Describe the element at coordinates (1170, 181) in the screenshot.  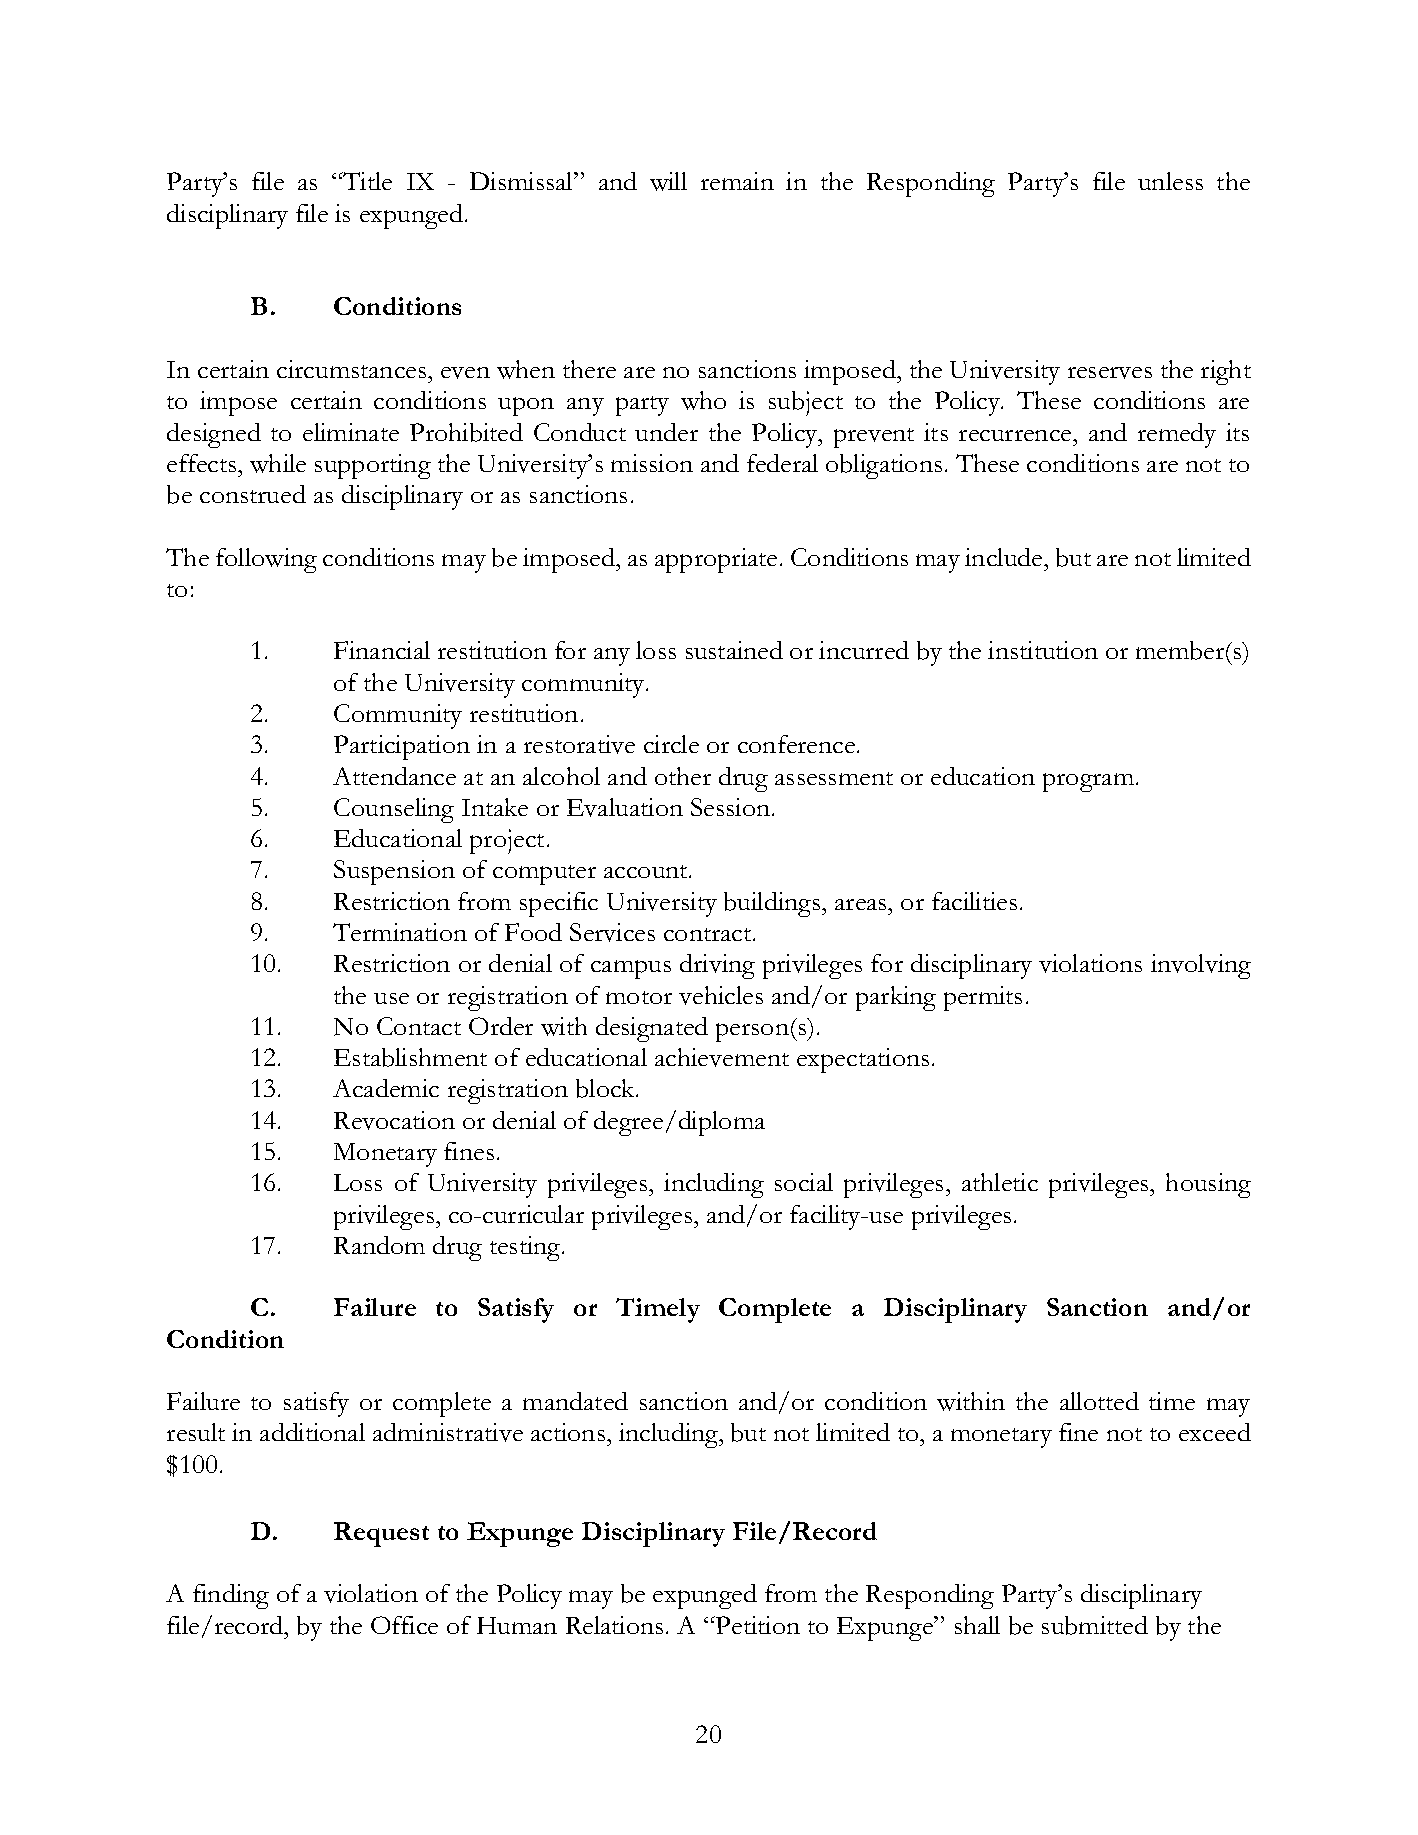
I see `unless` at that location.
